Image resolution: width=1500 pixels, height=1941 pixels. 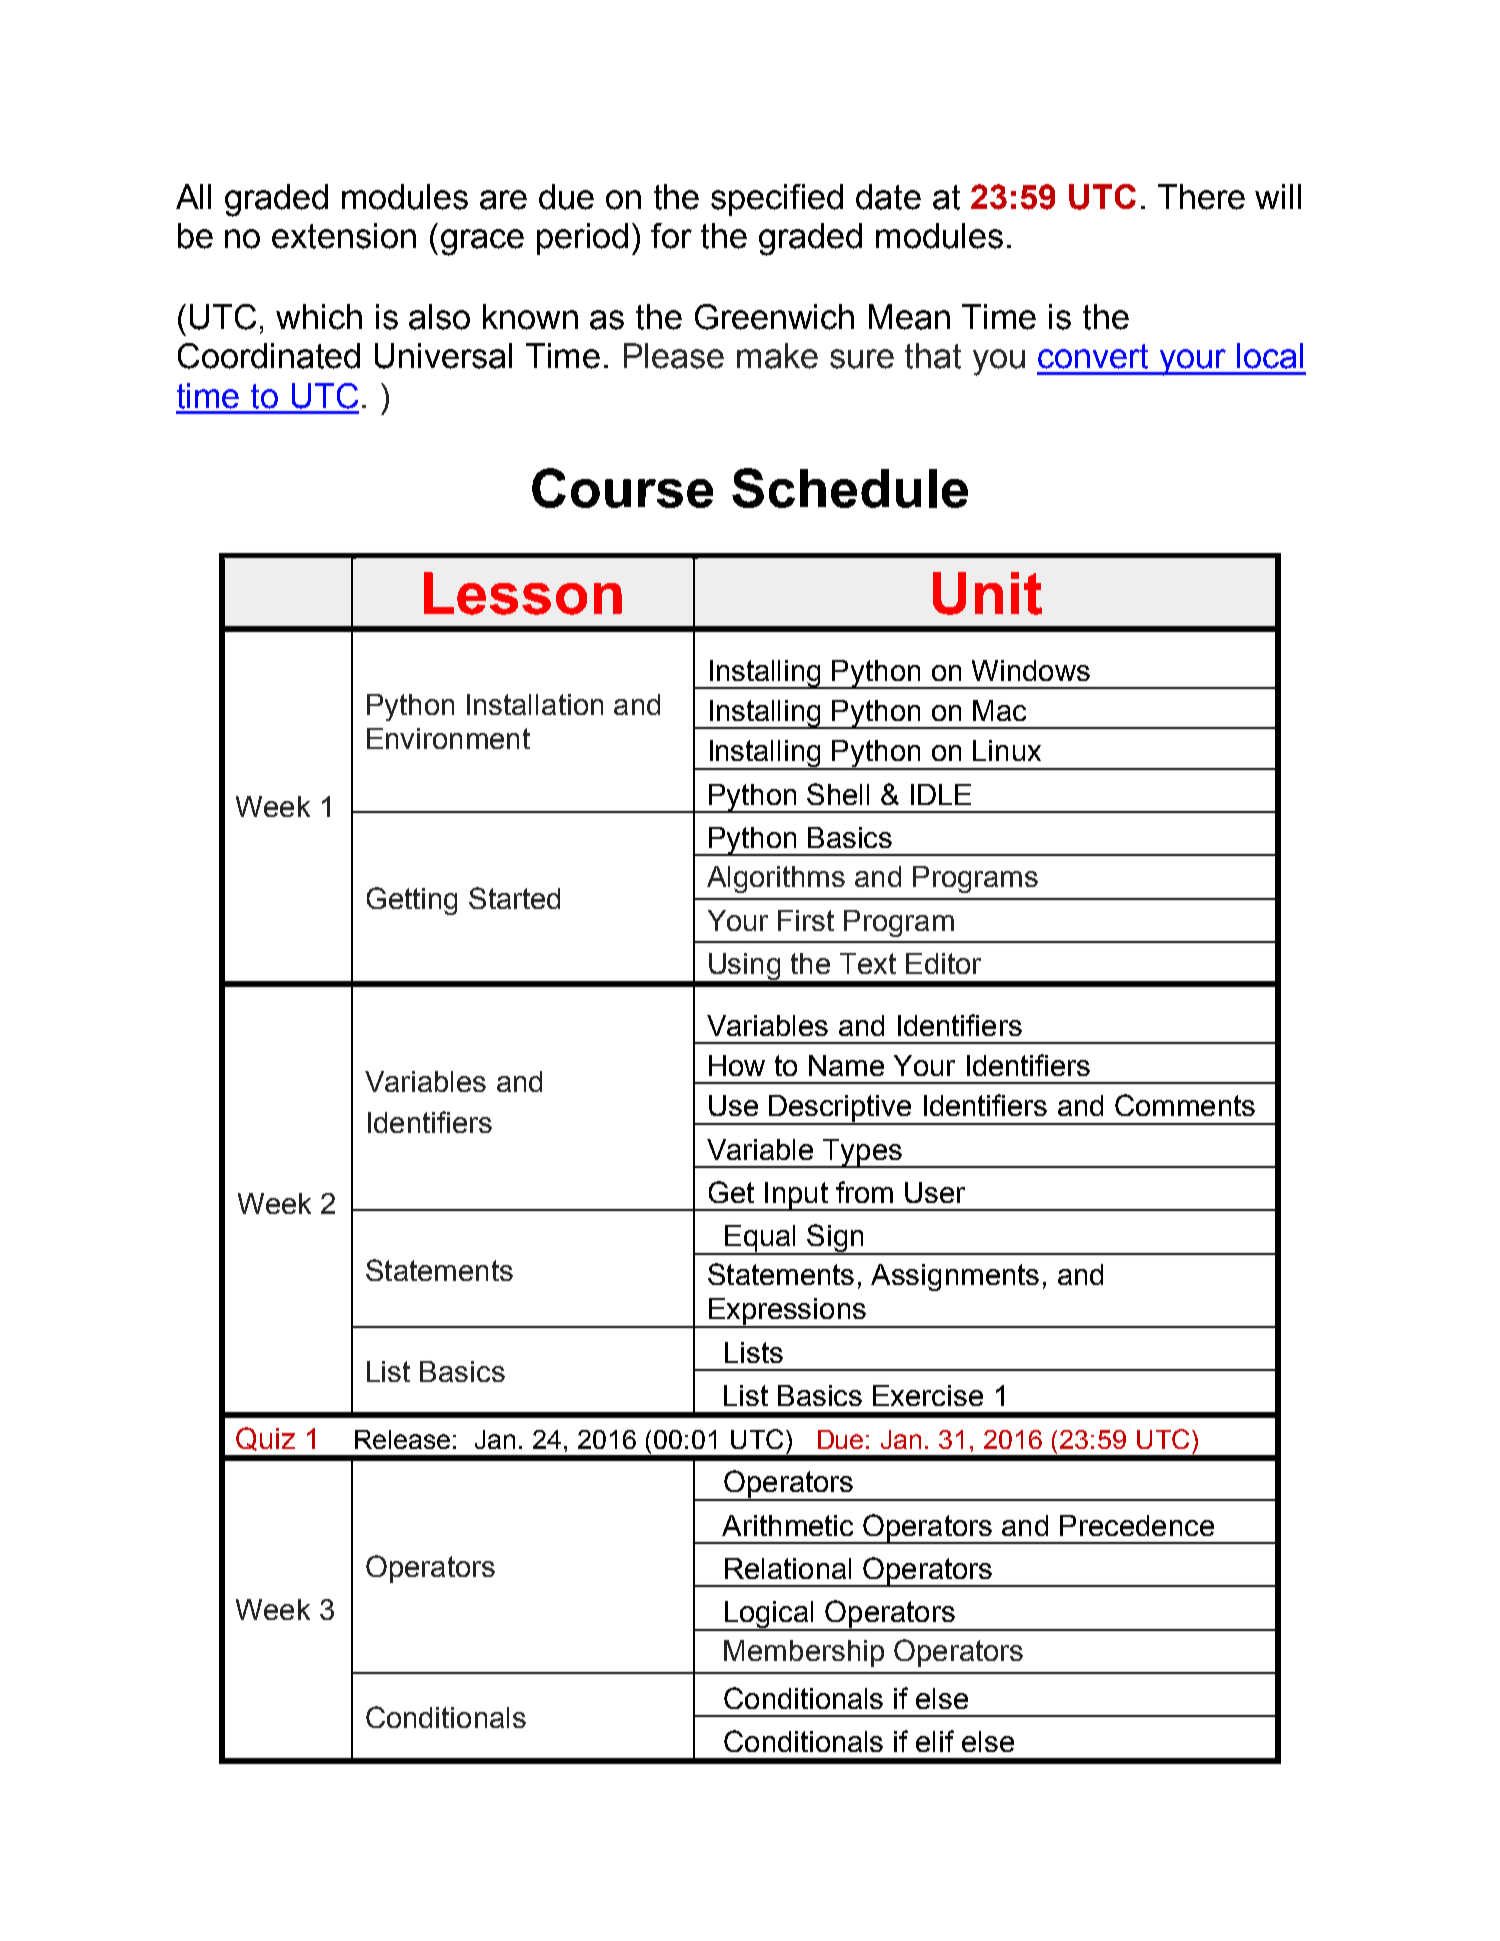 What do you see at coordinates (265, 1439) in the image?
I see `Quiz` at bounding box center [265, 1439].
